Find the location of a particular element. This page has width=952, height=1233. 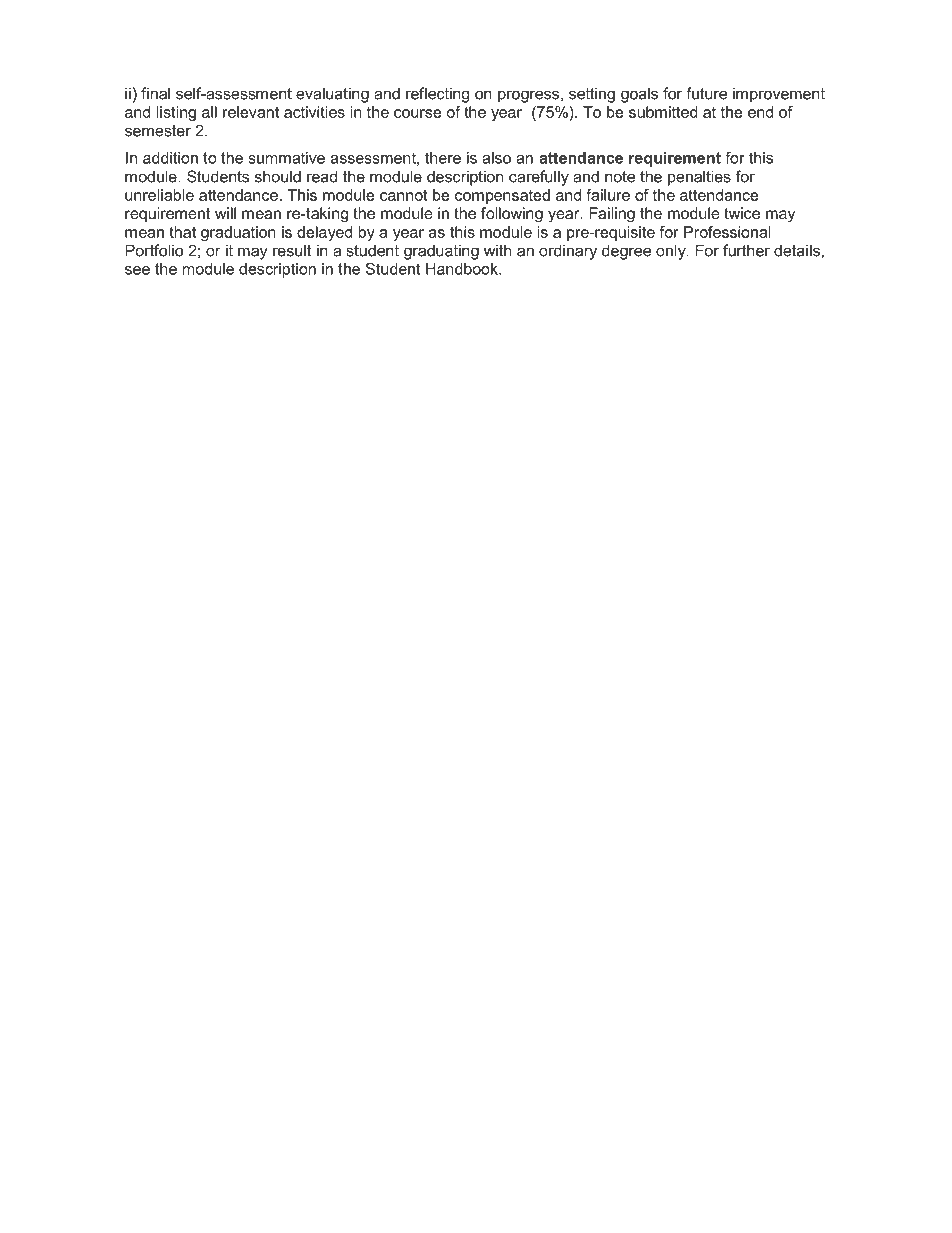

reflecting is located at coordinates (437, 95).
